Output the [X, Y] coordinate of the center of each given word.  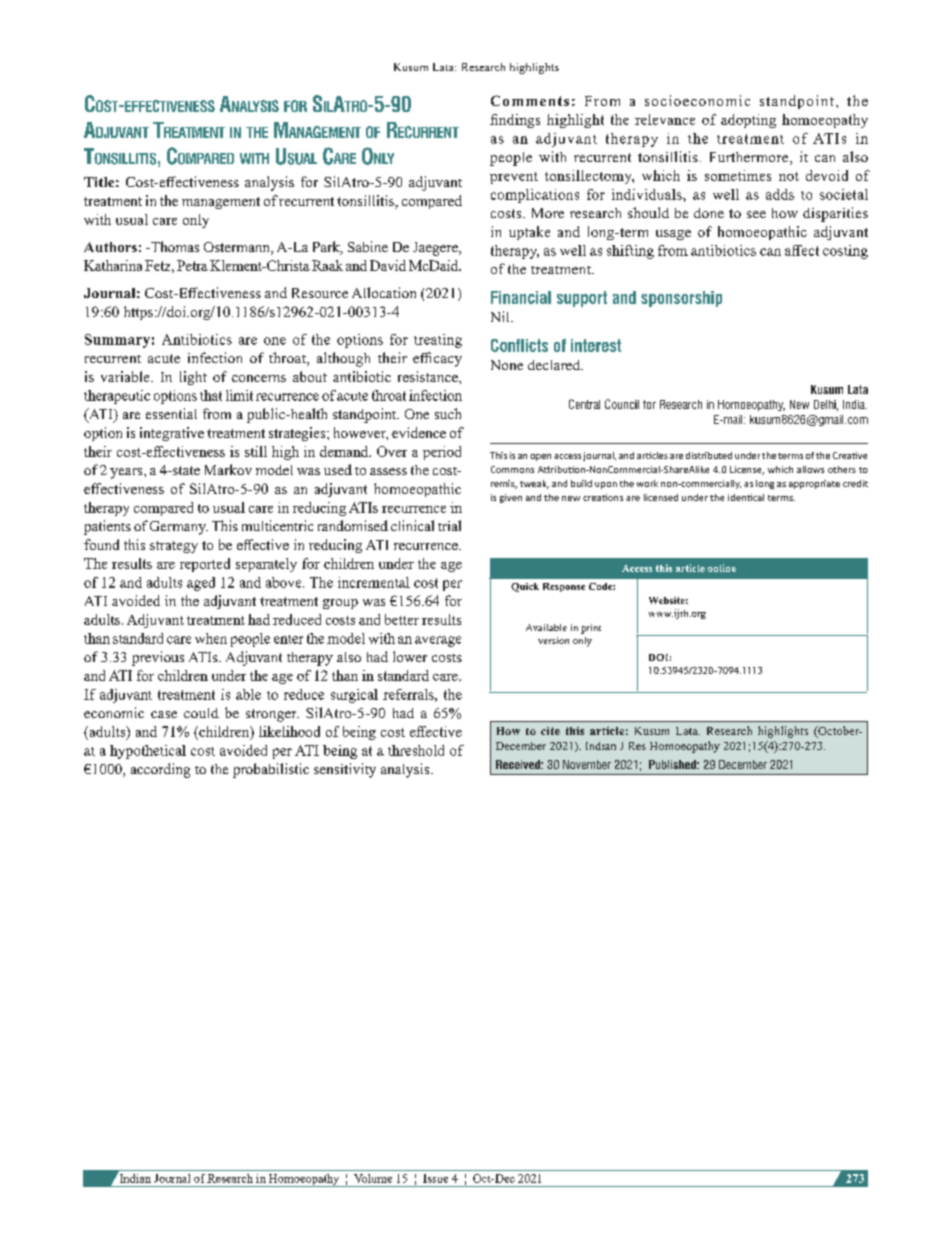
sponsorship [681, 299]
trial [449, 525]
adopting [748, 121]
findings [515, 121]
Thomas [174, 246]
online [722, 568]
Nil [501, 316]
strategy [174, 547]
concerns [259, 378]
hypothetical [148, 752]
